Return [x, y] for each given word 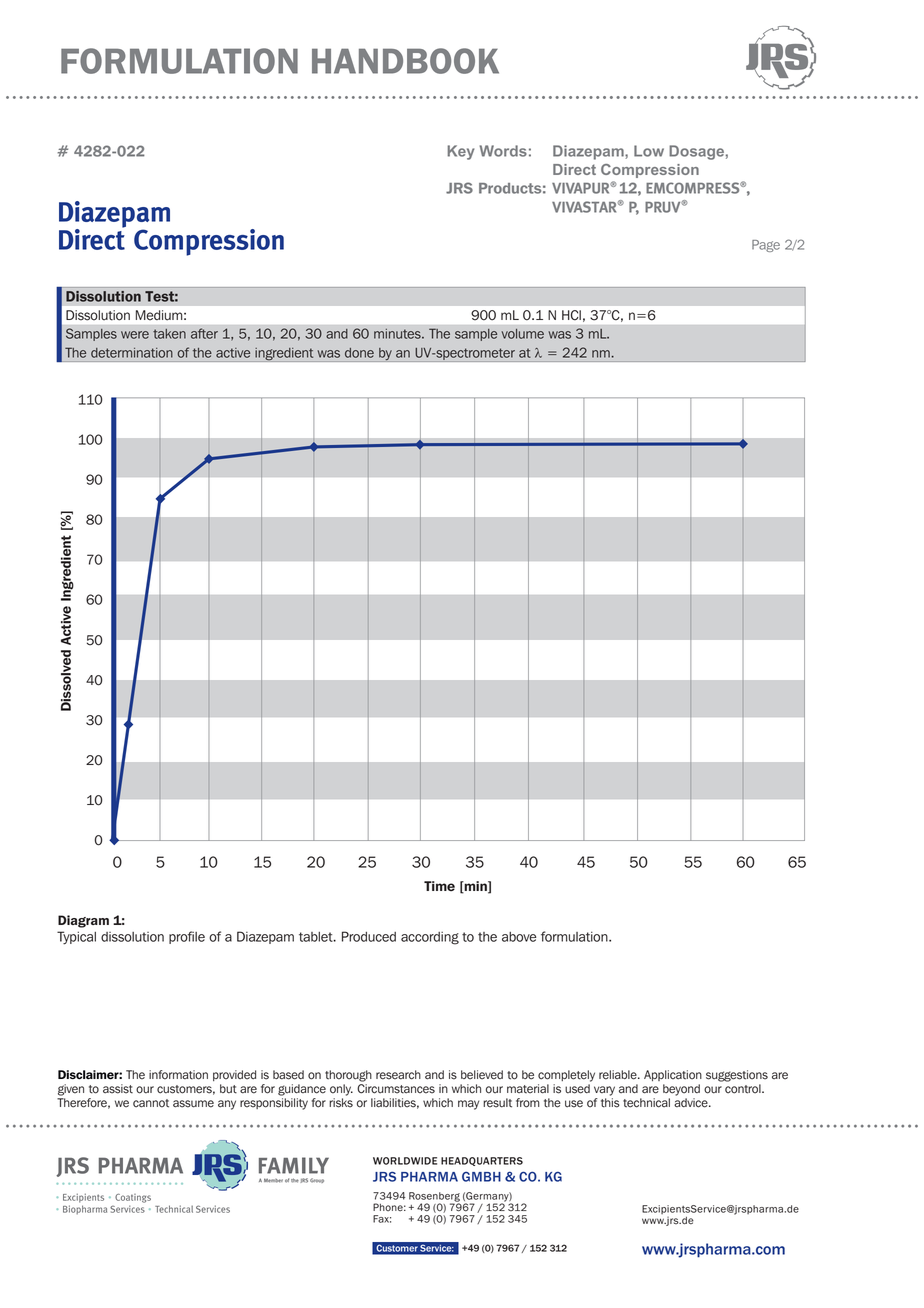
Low [649, 151]
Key [461, 152]
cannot [151, 1103]
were [135, 335]
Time [439, 886]
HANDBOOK [405, 61]
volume [523, 334]
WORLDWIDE [405, 1161]
